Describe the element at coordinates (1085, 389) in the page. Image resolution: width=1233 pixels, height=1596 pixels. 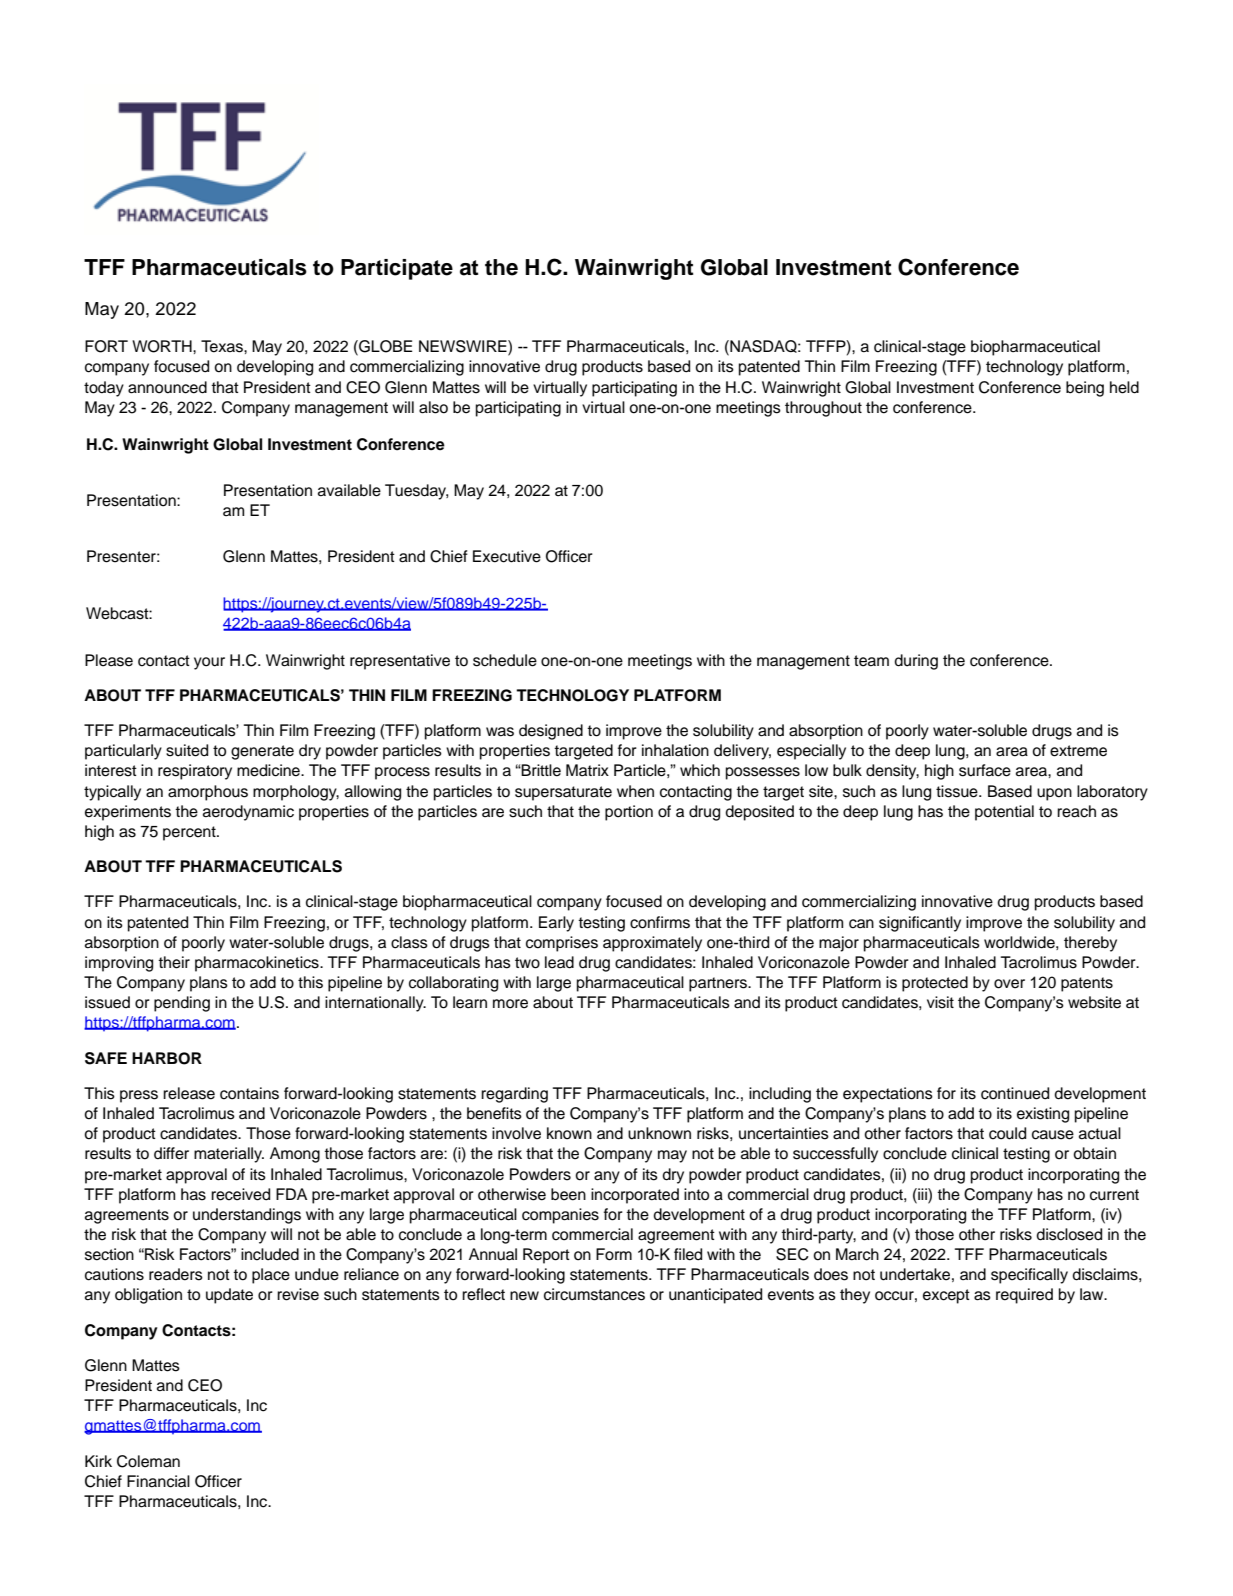
I see `being` at that location.
